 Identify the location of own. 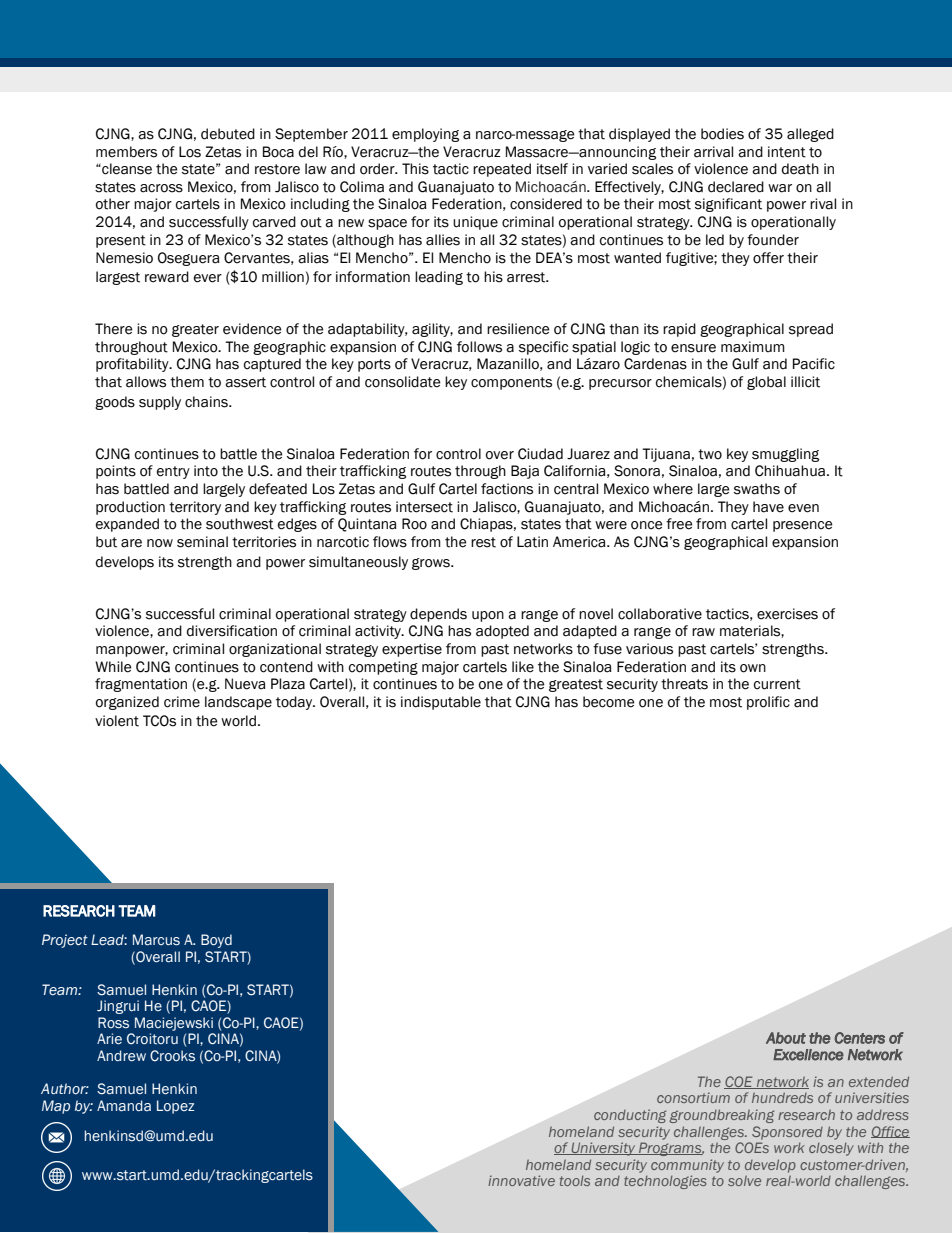
(753, 668).
